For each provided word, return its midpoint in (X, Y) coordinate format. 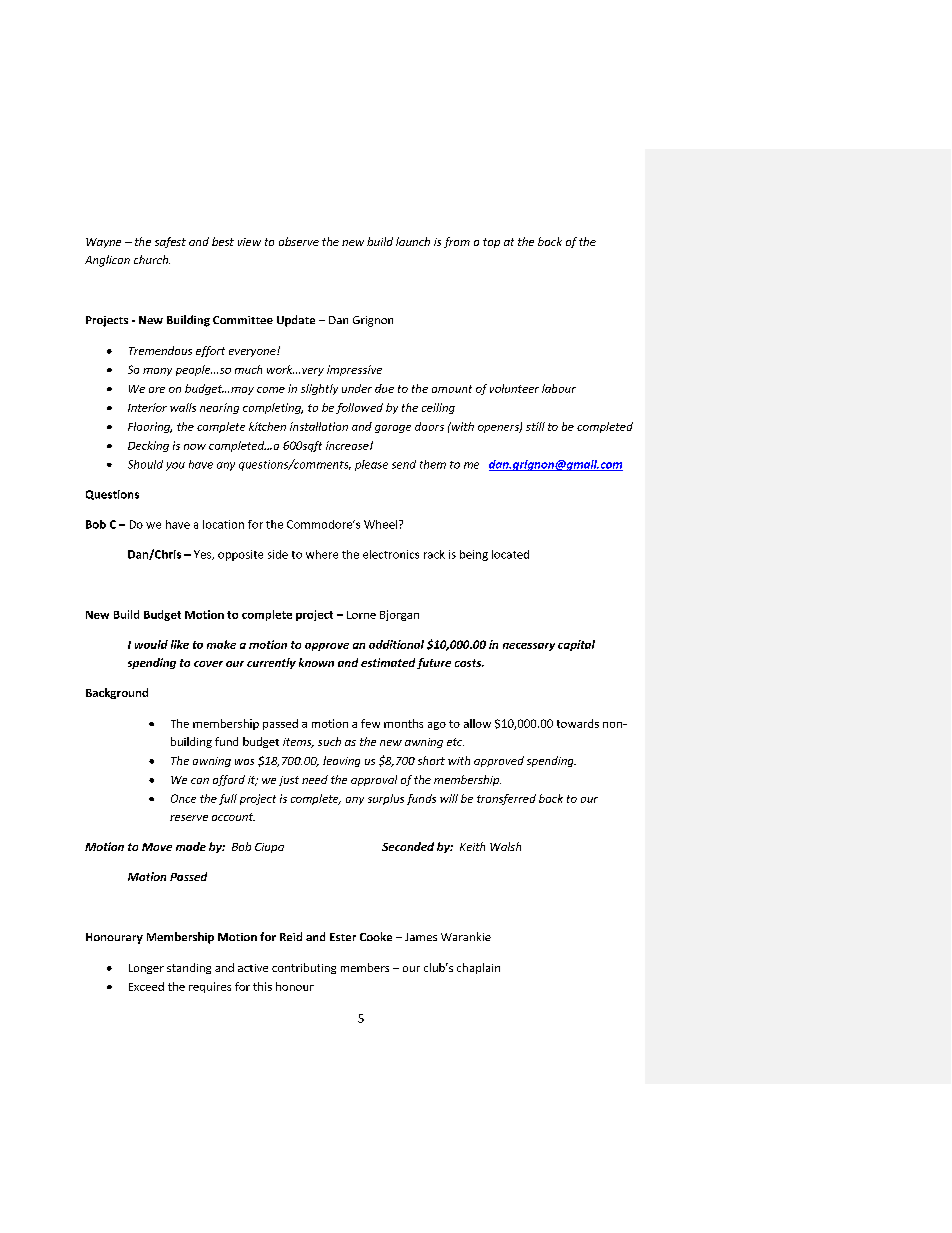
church (152, 259)
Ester (343, 937)
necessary (529, 647)
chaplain (478, 968)
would (151, 644)
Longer (146, 969)
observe (299, 241)
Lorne (361, 615)
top (491, 243)
